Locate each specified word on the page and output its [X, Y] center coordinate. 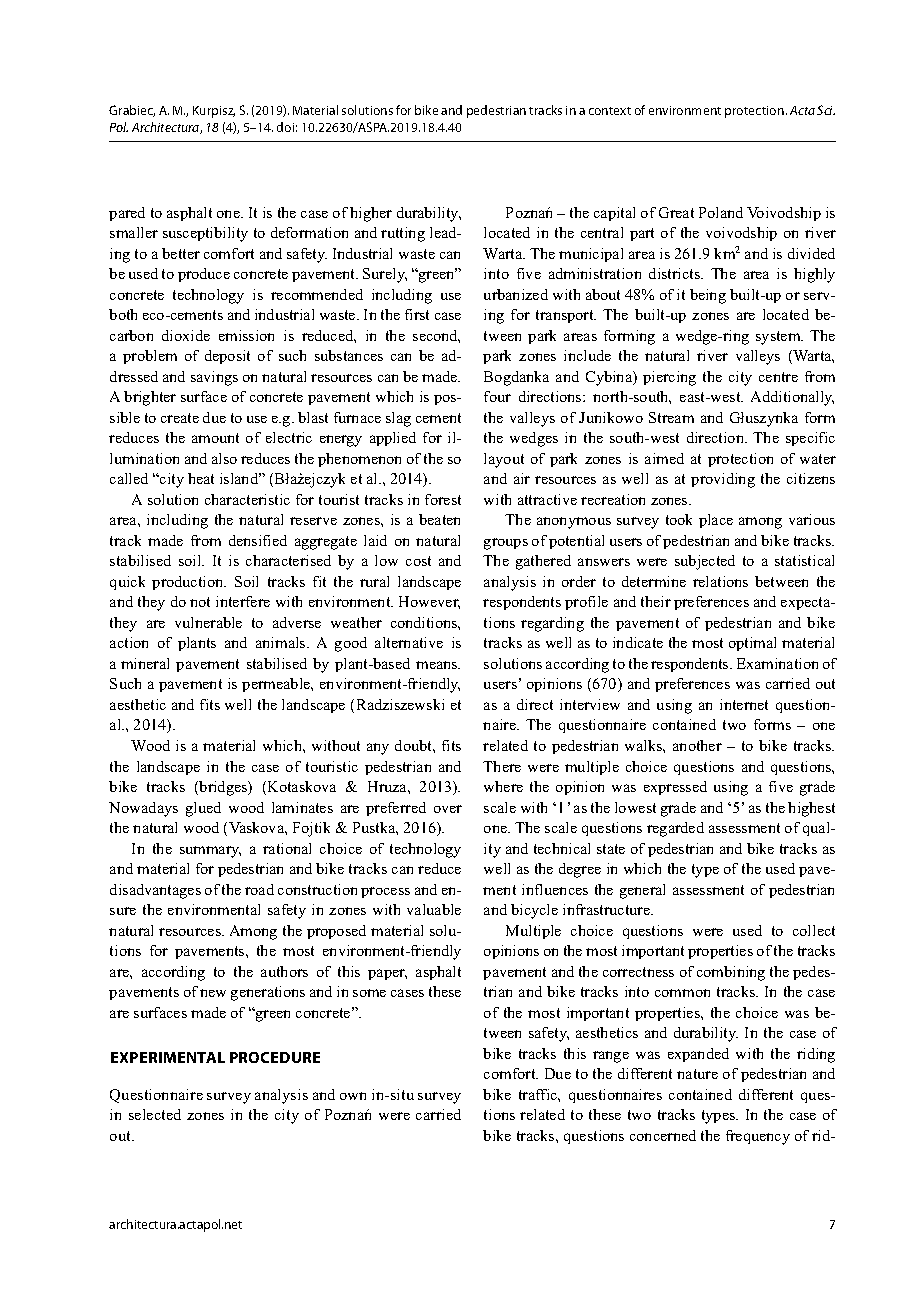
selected [155, 1114]
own [353, 1096]
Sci [826, 110]
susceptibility [205, 234]
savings [214, 378]
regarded [675, 829]
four [497, 396]
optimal [752, 644]
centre [778, 377]
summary [210, 852]
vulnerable [208, 622]
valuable [434, 909]
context [610, 111]
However [429, 602]
